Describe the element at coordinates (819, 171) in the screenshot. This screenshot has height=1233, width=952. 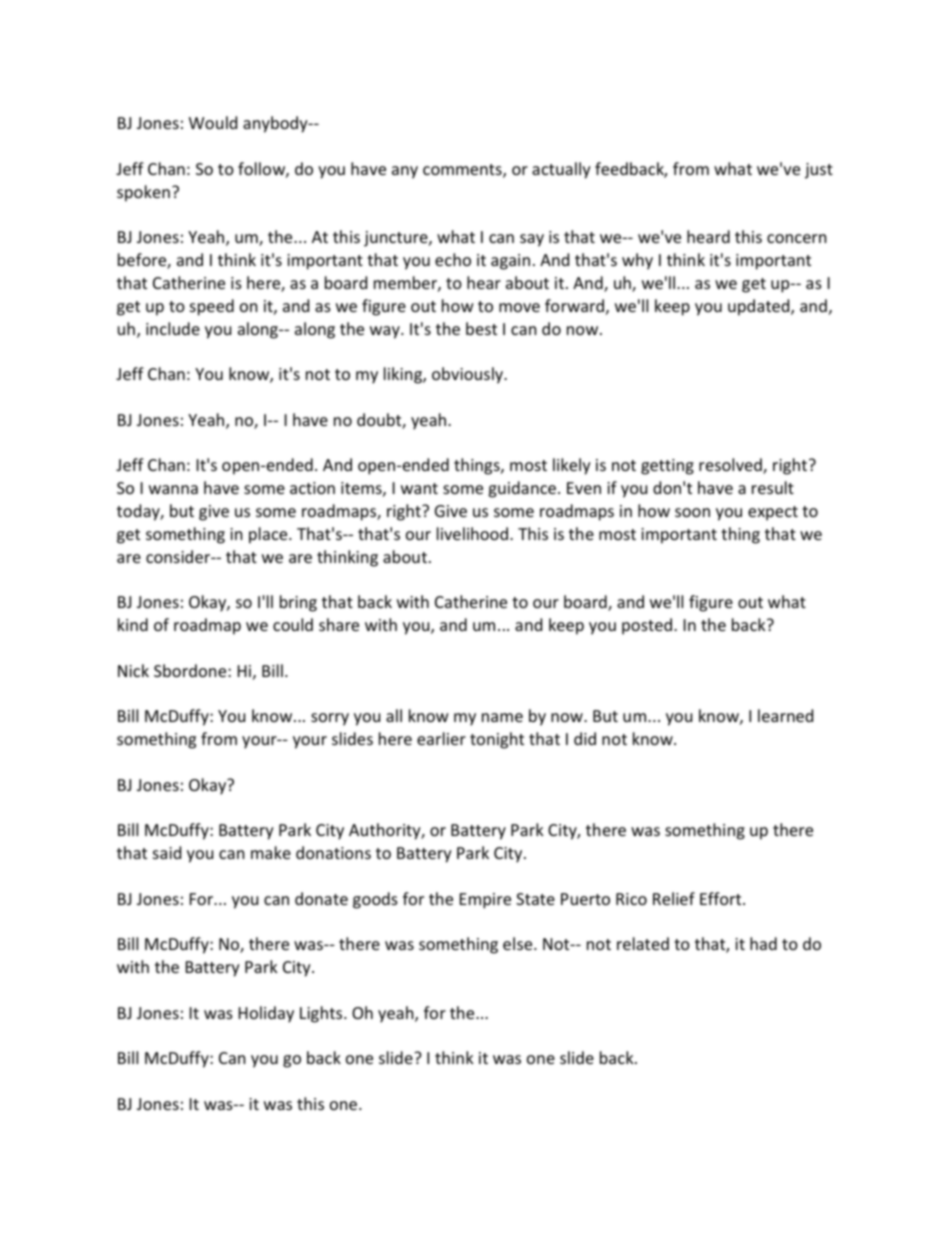
I see `just` at that location.
